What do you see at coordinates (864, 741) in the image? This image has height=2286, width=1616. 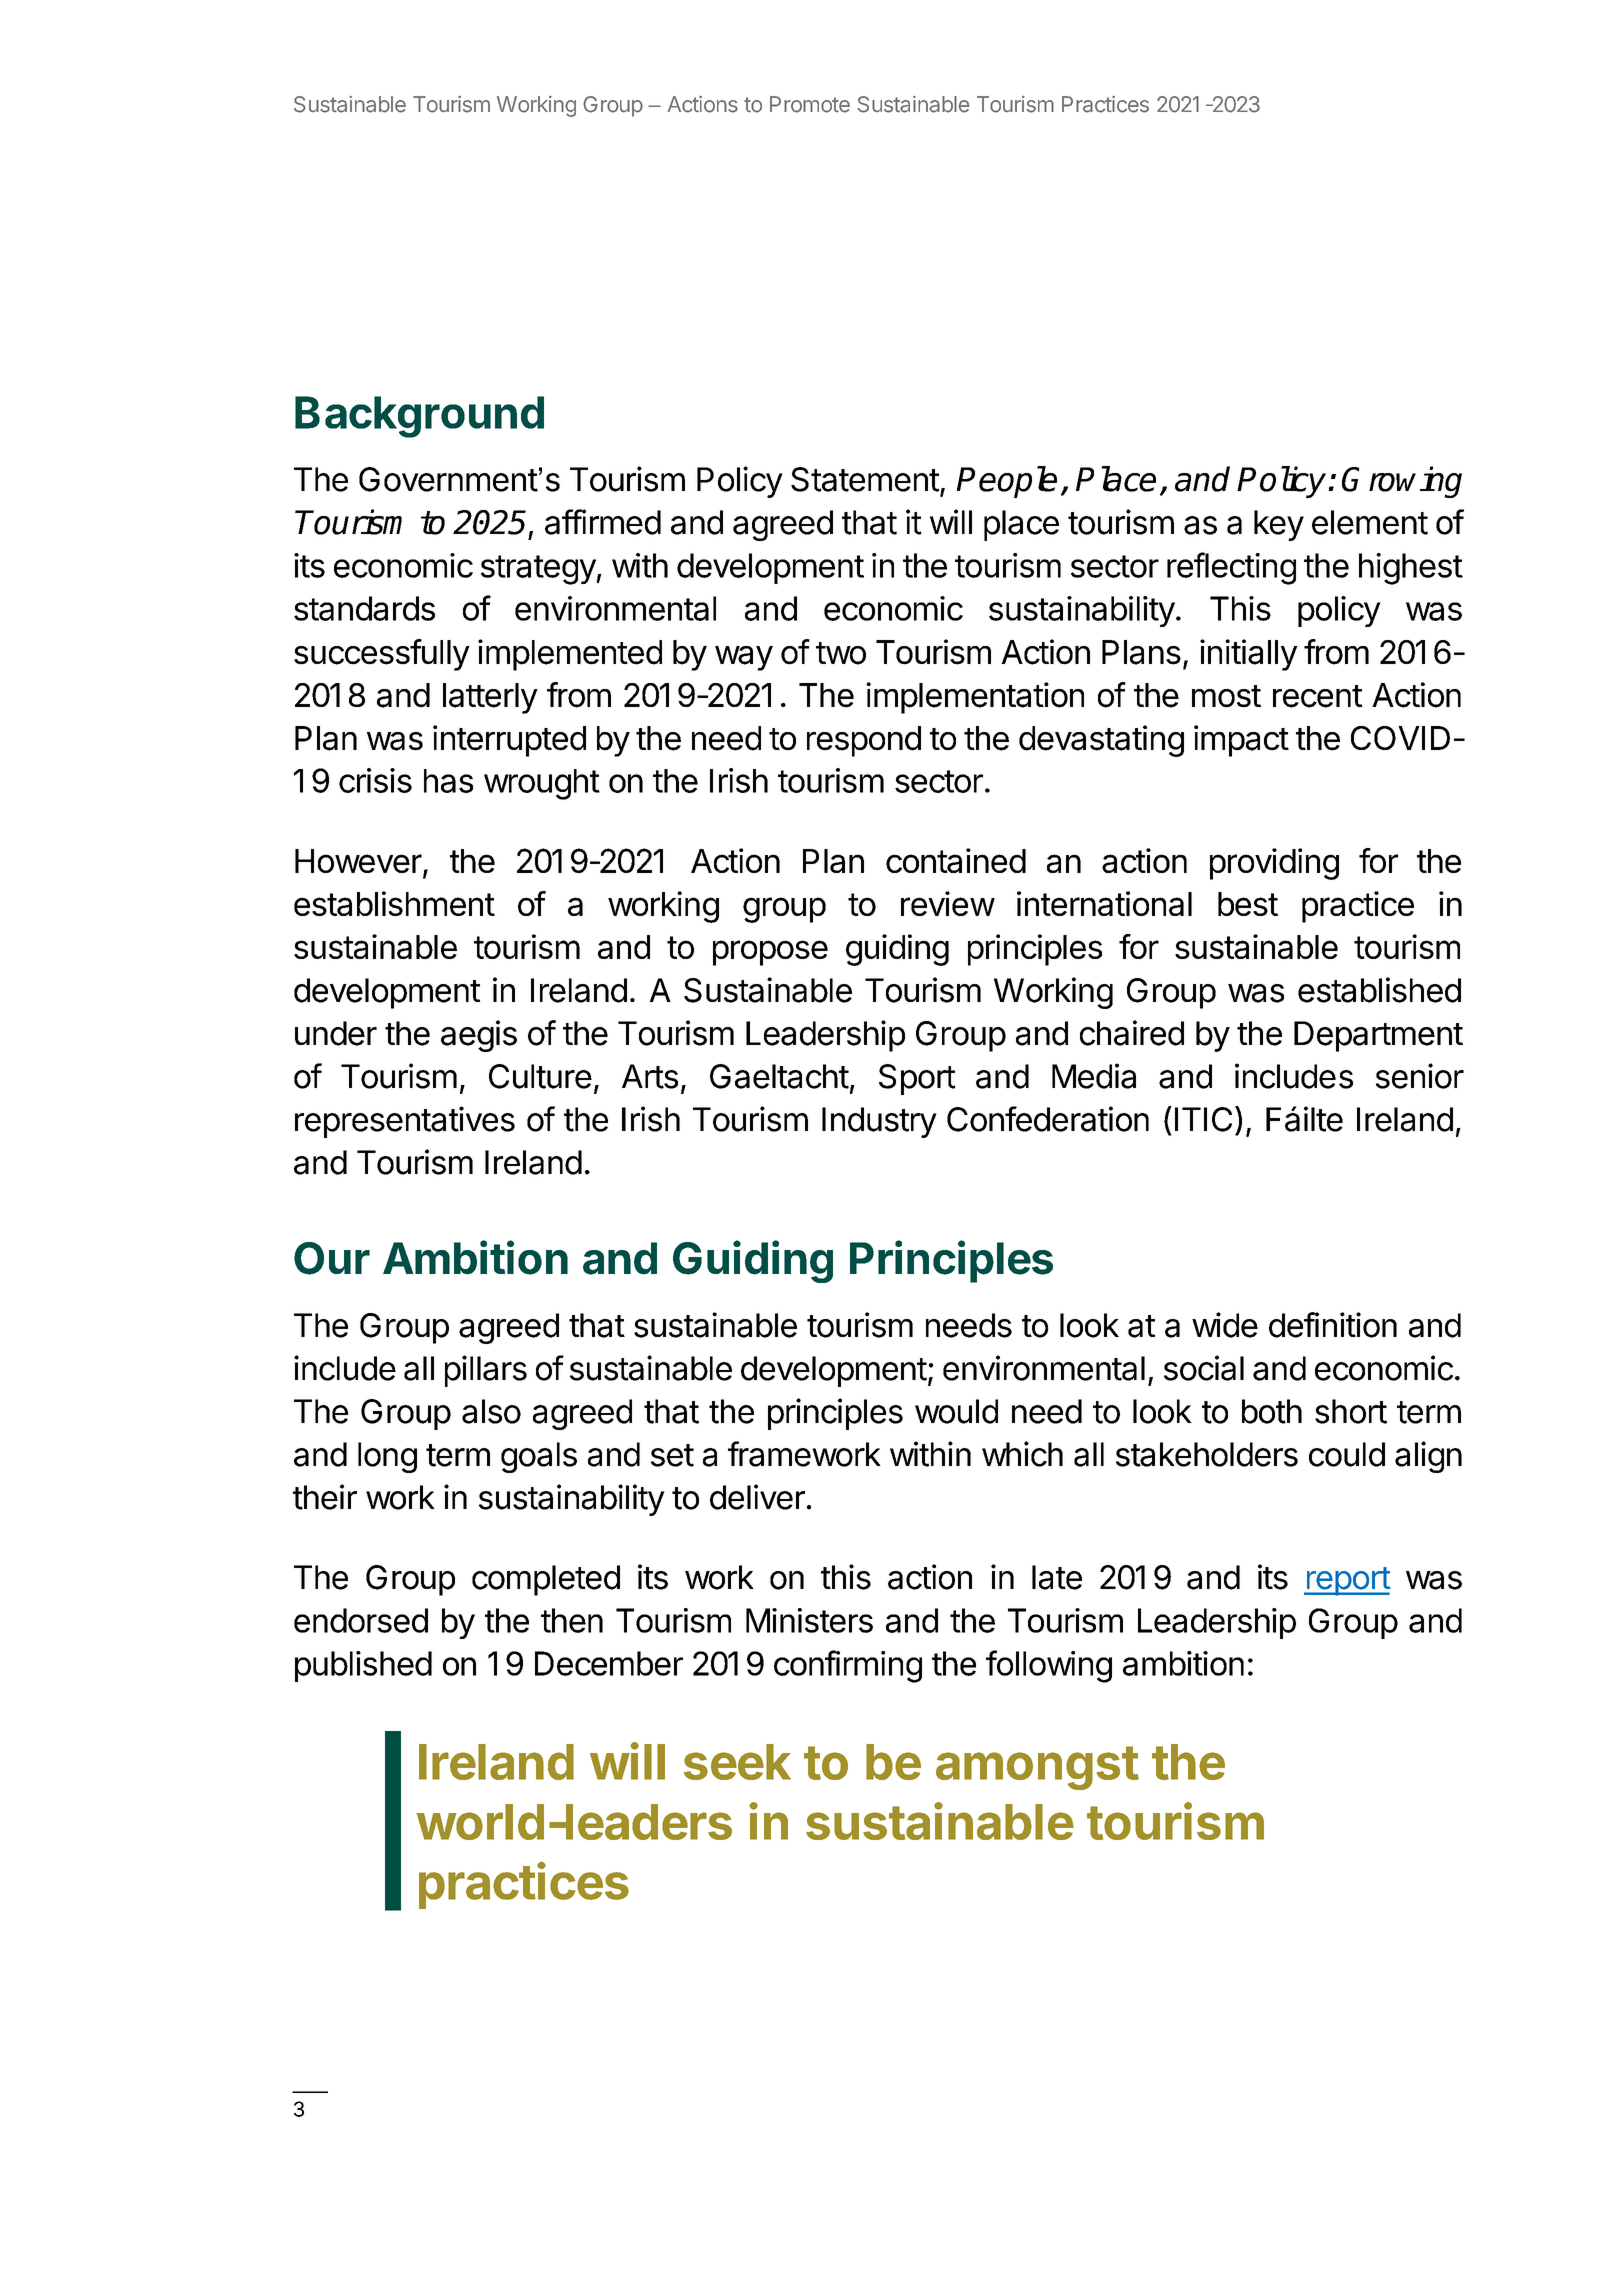 I see `respond` at bounding box center [864, 741].
